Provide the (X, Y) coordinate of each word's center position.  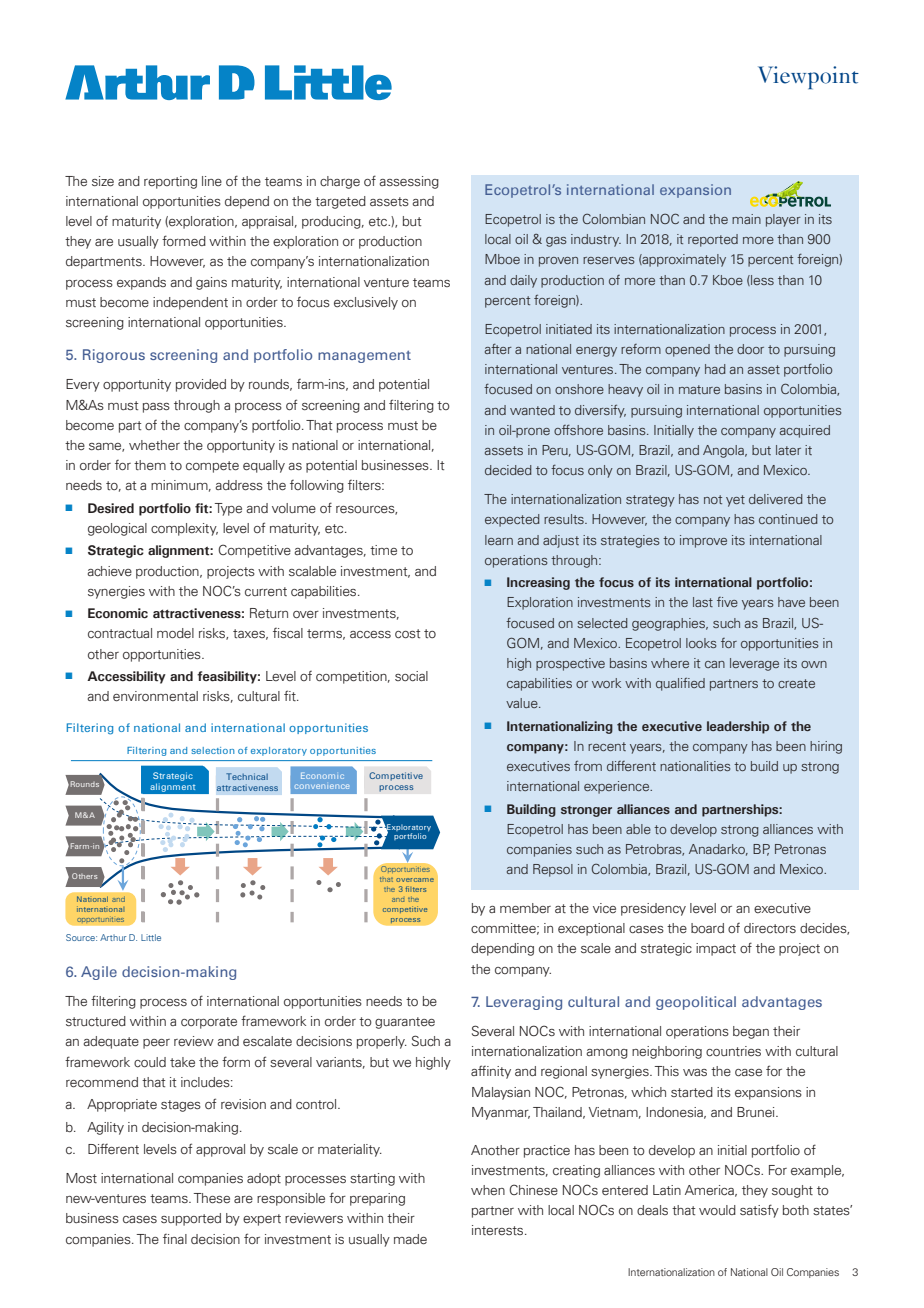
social (411, 676)
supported (191, 1219)
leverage (754, 664)
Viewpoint (808, 77)
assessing (409, 182)
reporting (170, 182)
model (175, 633)
